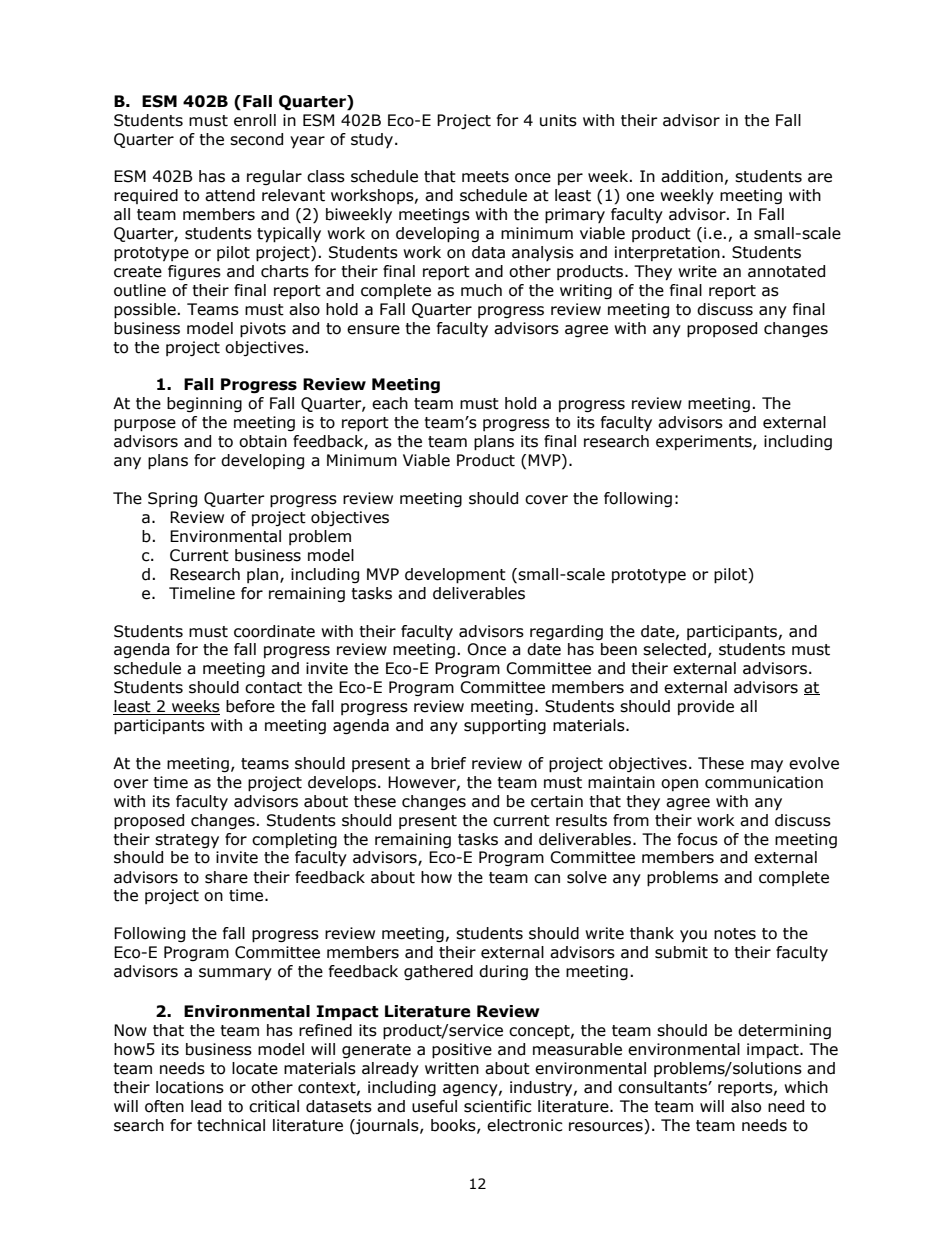  What do you see at coordinates (692, 176) in the page?
I see `addition` at bounding box center [692, 176].
